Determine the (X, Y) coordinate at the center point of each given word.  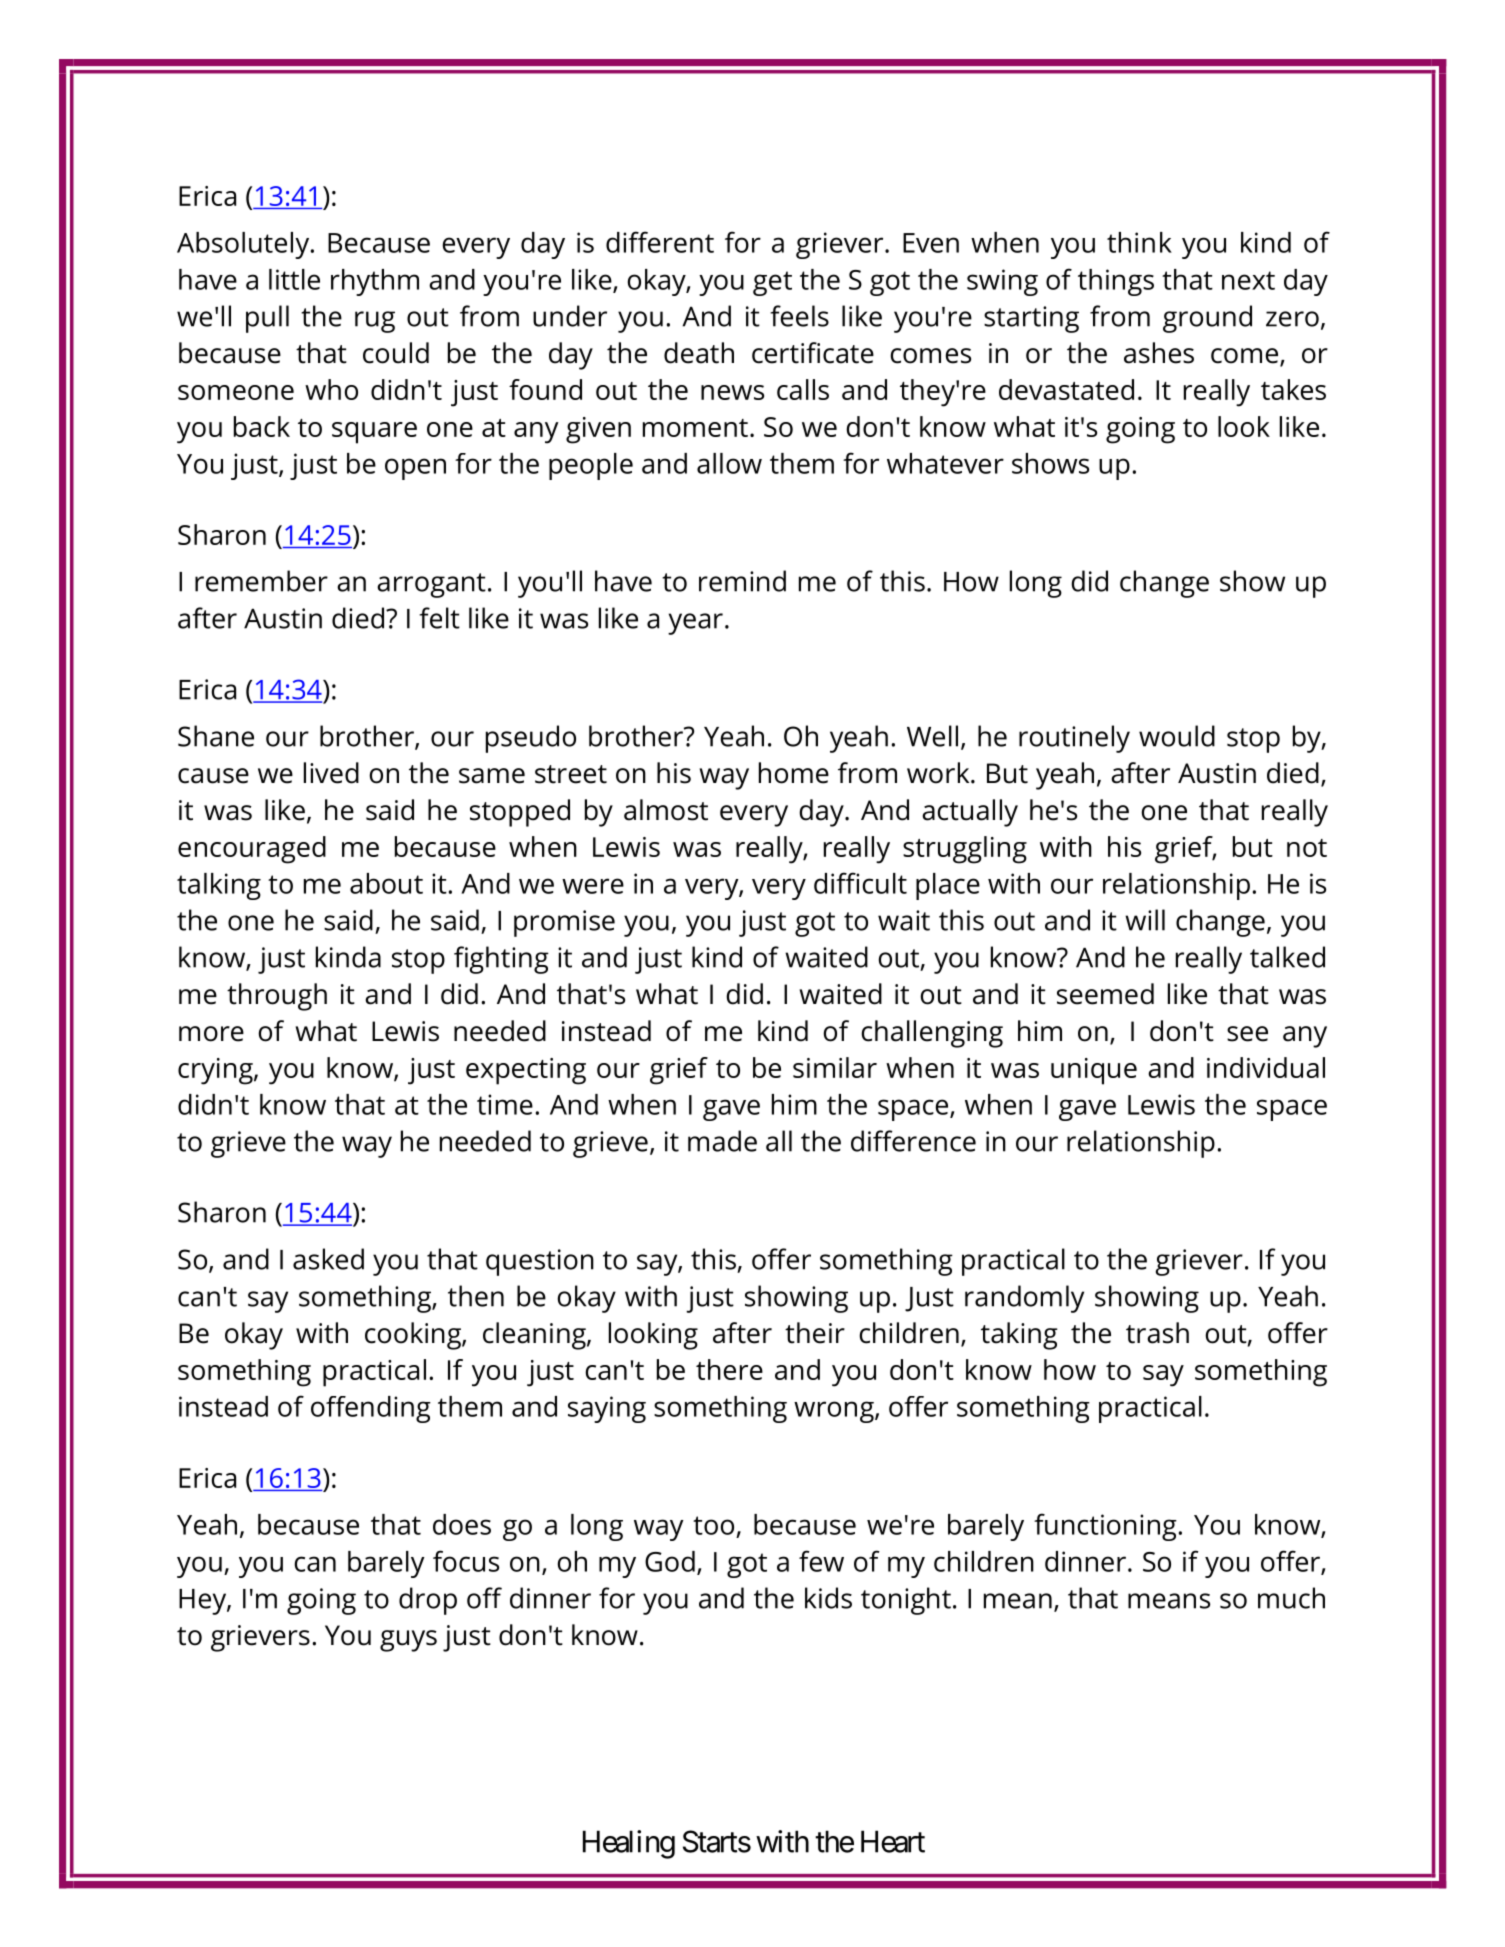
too (713, 1525)
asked (328, 1259)
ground (1207, 319)
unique (1094, 1071)
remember (261, 581)
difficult (860, 883)
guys (408, 1641)
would (1177, 736)
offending (371, 1409)
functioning (1105, 1527)
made (722, 1141)
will (1145, 920)
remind (742, 581)
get (772, 283)
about (386, 883)
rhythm (375, 282)
